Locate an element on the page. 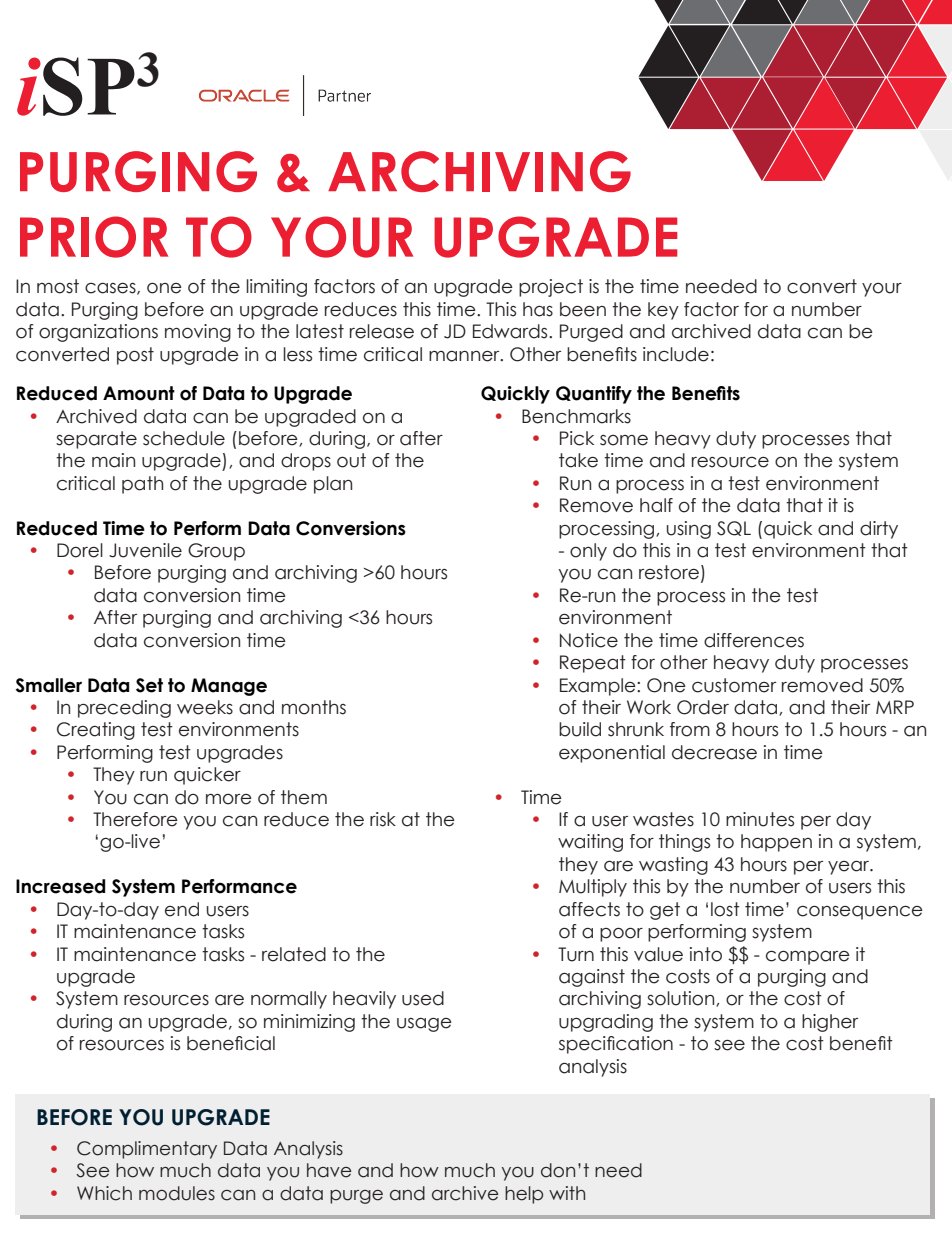 The image size is (952, 1233). key is located at coordinates (663, 311).
